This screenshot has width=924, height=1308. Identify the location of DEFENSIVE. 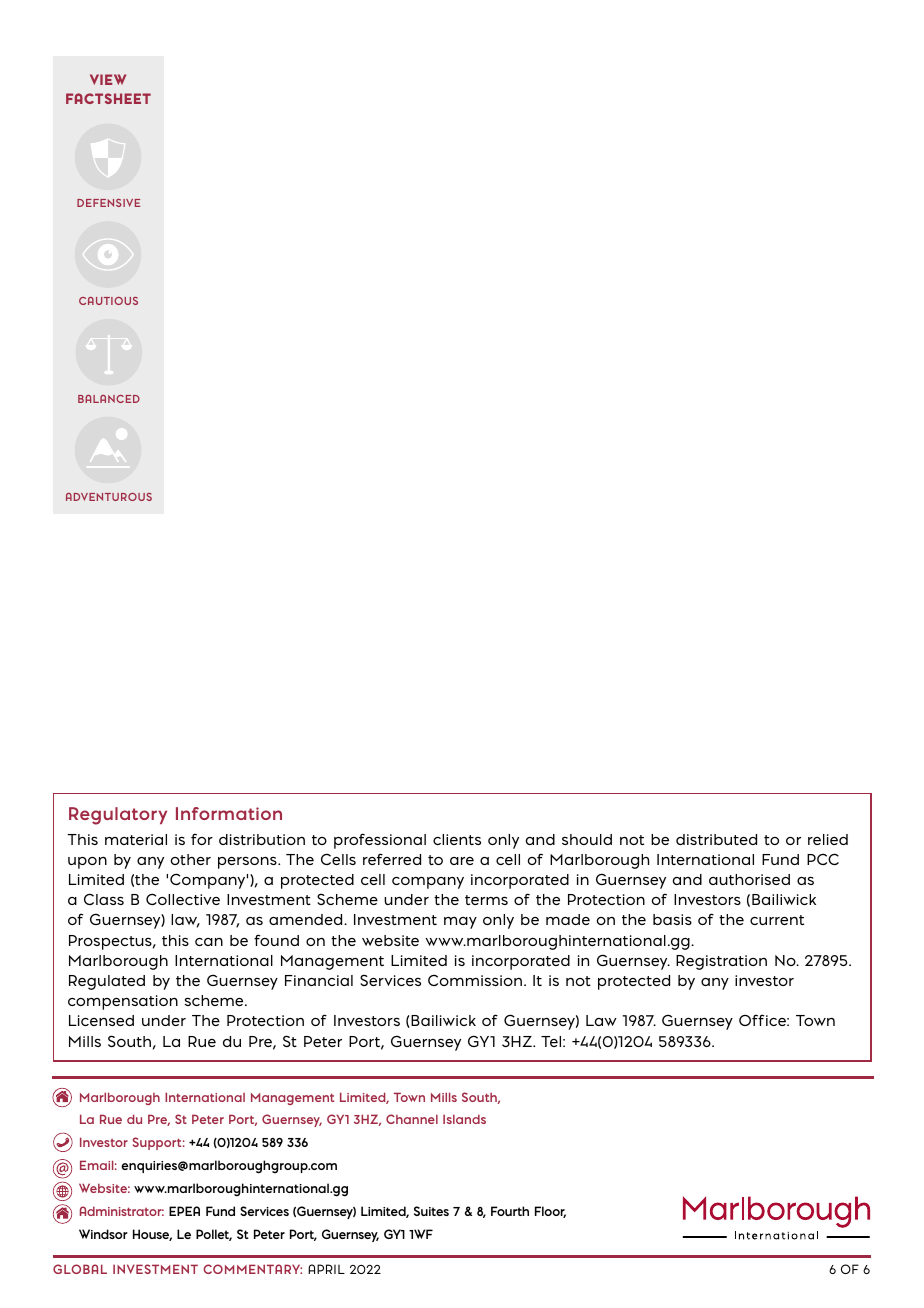
(108, 203).
